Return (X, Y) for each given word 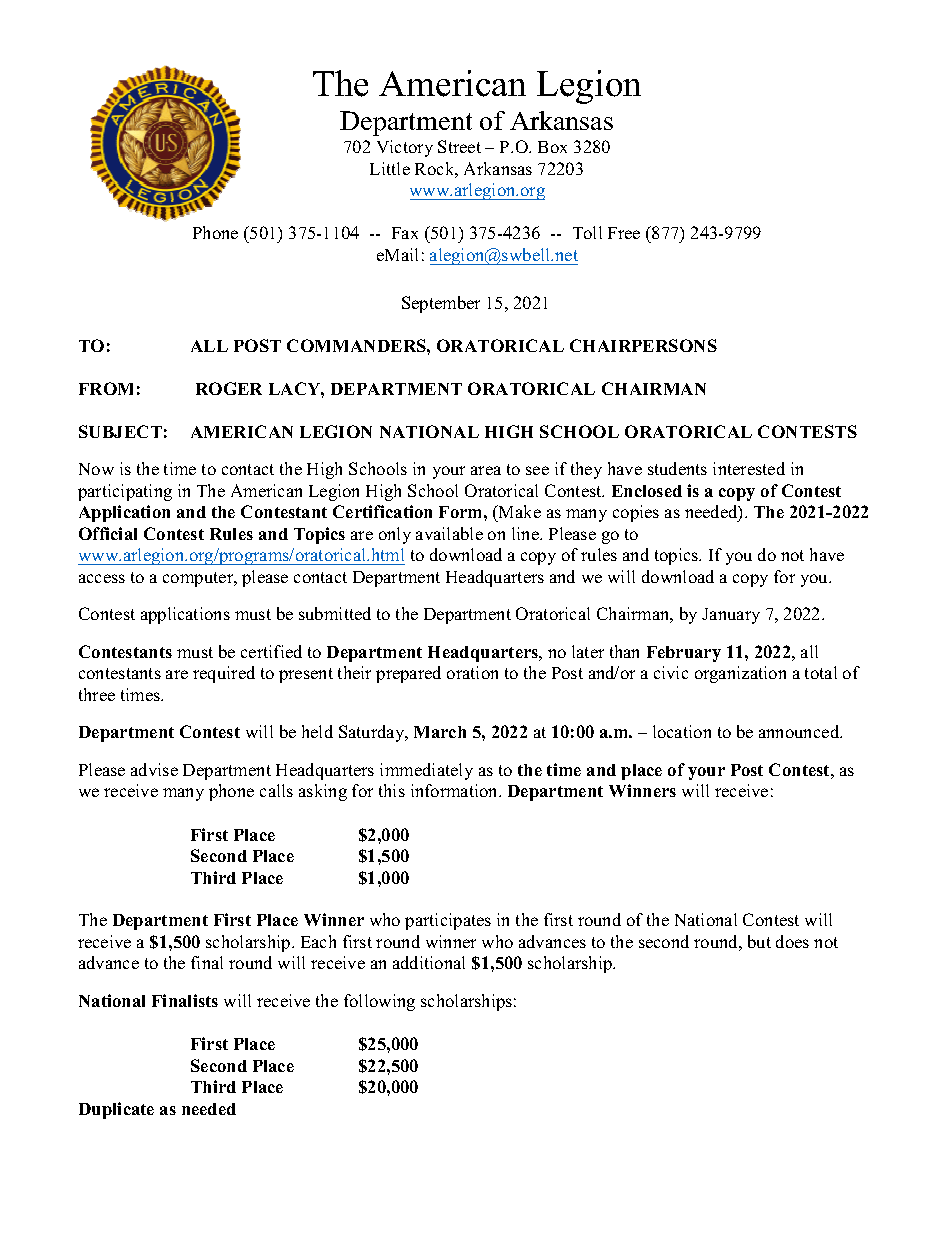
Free (624, 233)
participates (448, 921)
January (731, 616)
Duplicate (116, 1110)
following (379, 1002)
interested (749, 468)
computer (199, 579)
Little (390, 168)
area (486, 470)
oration (472, 672)
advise (154, 769)
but (759, 941)
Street (459, 146)
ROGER (229, 388)
